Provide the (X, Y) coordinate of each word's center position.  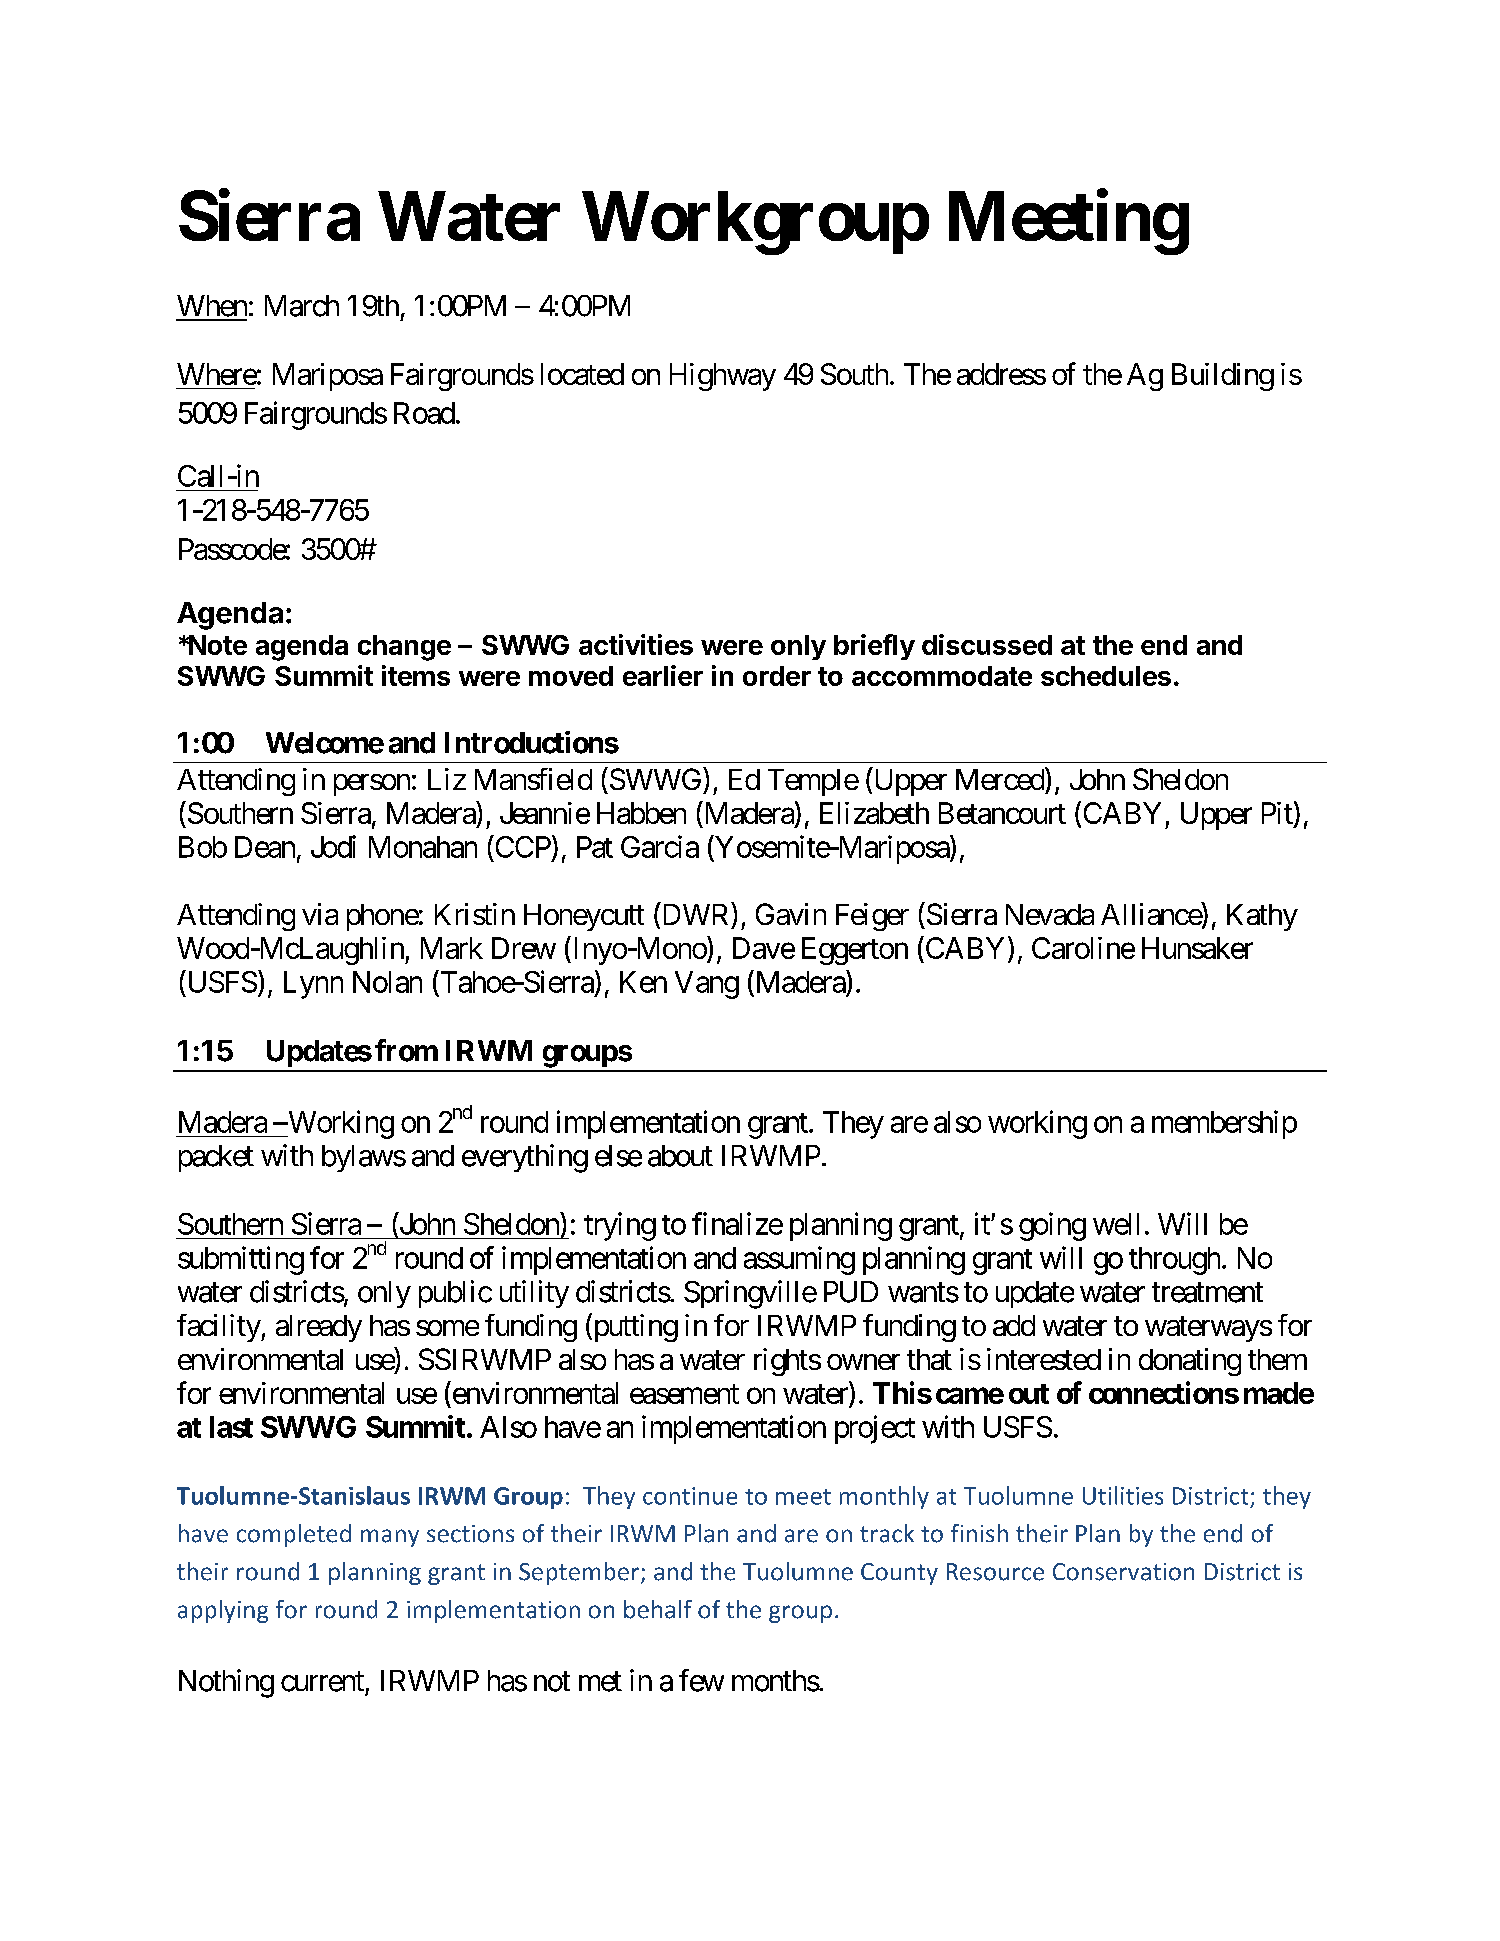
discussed (987, 644)
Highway (723, 377)
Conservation (1123, 1572)
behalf (658, 1609)
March (302, 306)
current (322, 1682)
